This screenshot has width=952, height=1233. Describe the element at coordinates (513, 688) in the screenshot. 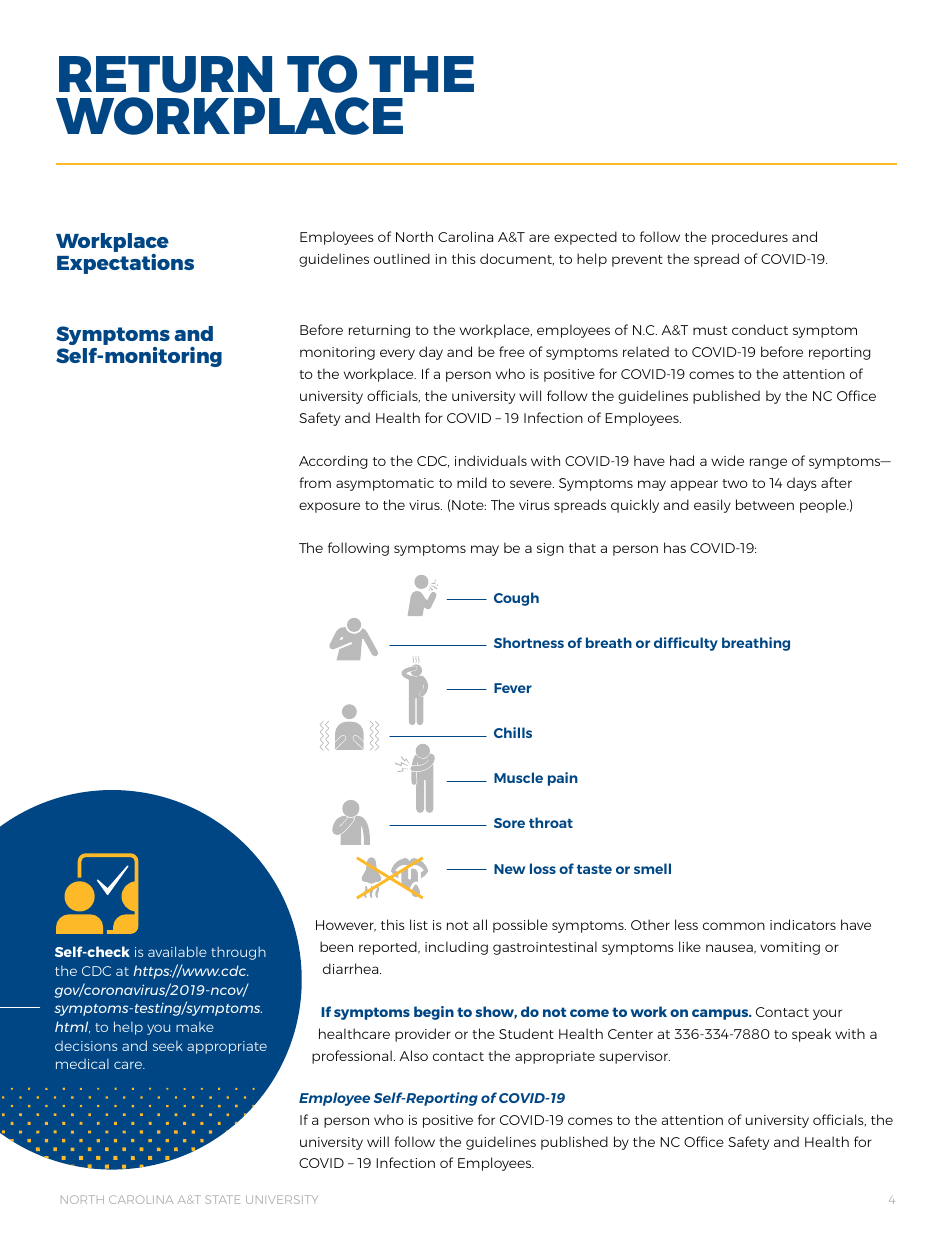

I see `Fever` at that location.
